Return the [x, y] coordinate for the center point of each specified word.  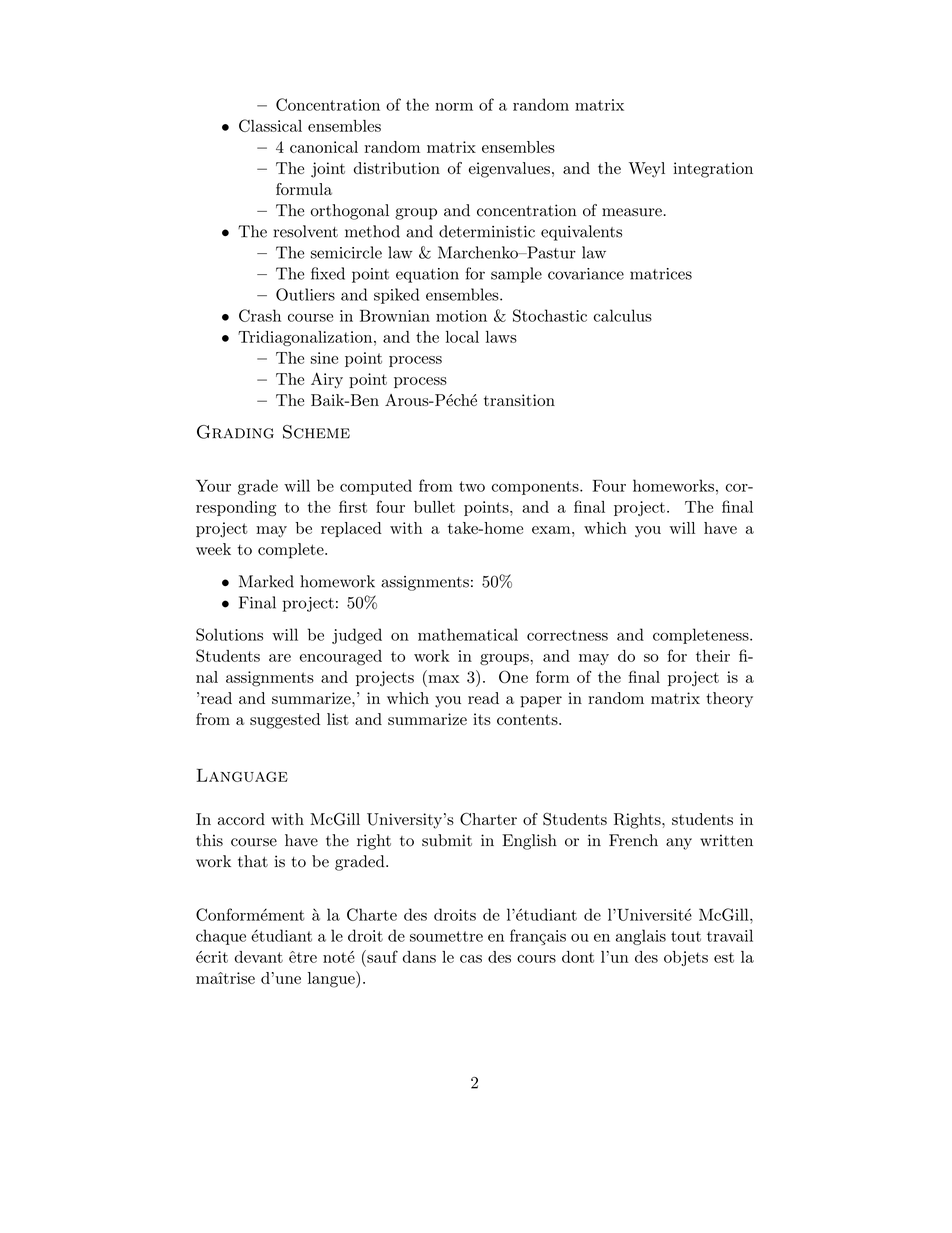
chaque [221, 937]
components [536, 488]
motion [461, 316]
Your [213, 485]
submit [447, 840]
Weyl [647, 170]
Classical [270, 125]
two [472, 486]
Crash [260, 315]
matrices [661, 274]
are [280, 658]
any [679, 844]
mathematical [468, 634]
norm [454, 107]
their [713, 656]
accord [241, 819]
